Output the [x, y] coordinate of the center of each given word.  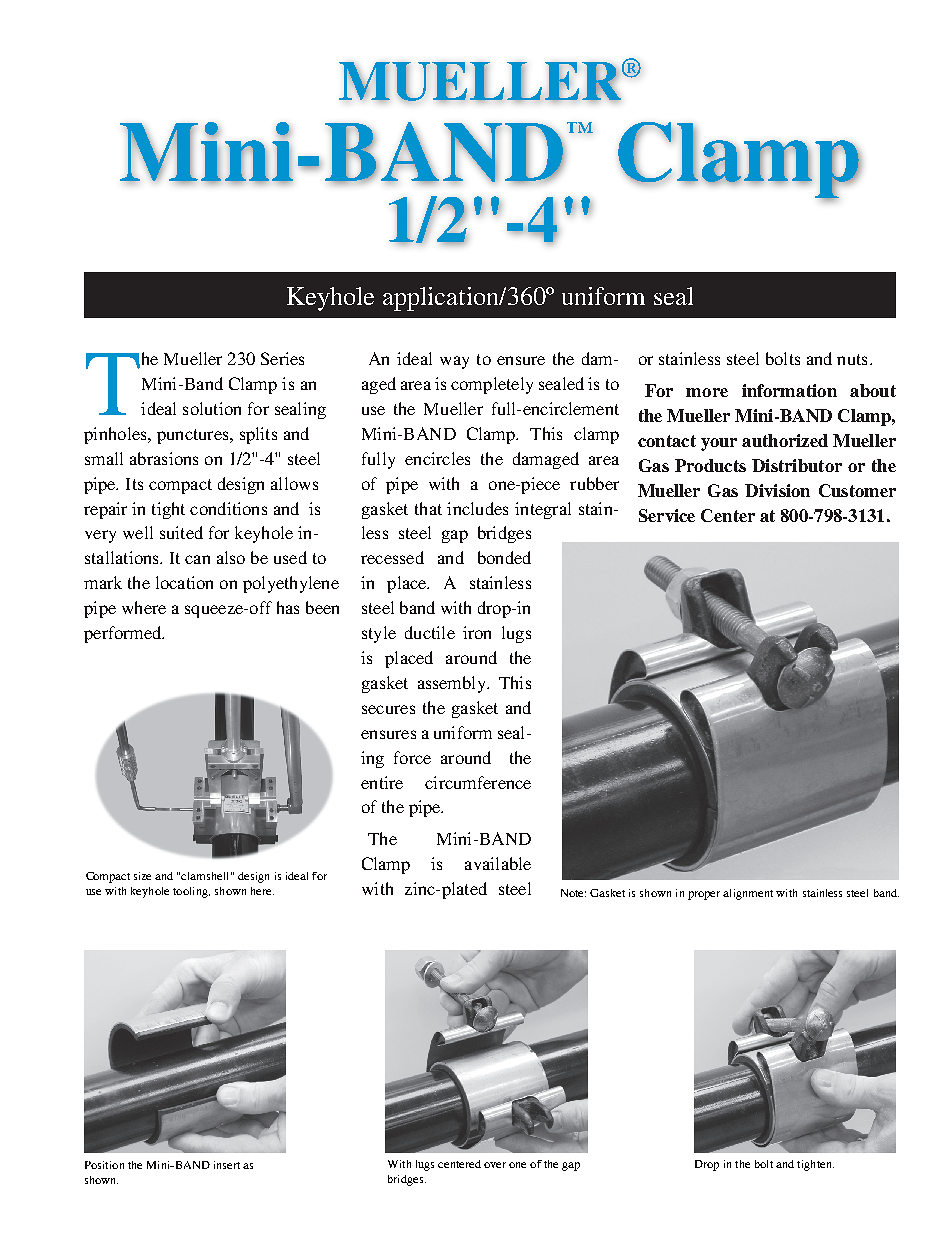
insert [227, 1165]
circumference [478, 782]
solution [212, 408]
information [789, 390]
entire [382, 782]
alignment [748, 894]
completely [492, 385]
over [495, 1165]
